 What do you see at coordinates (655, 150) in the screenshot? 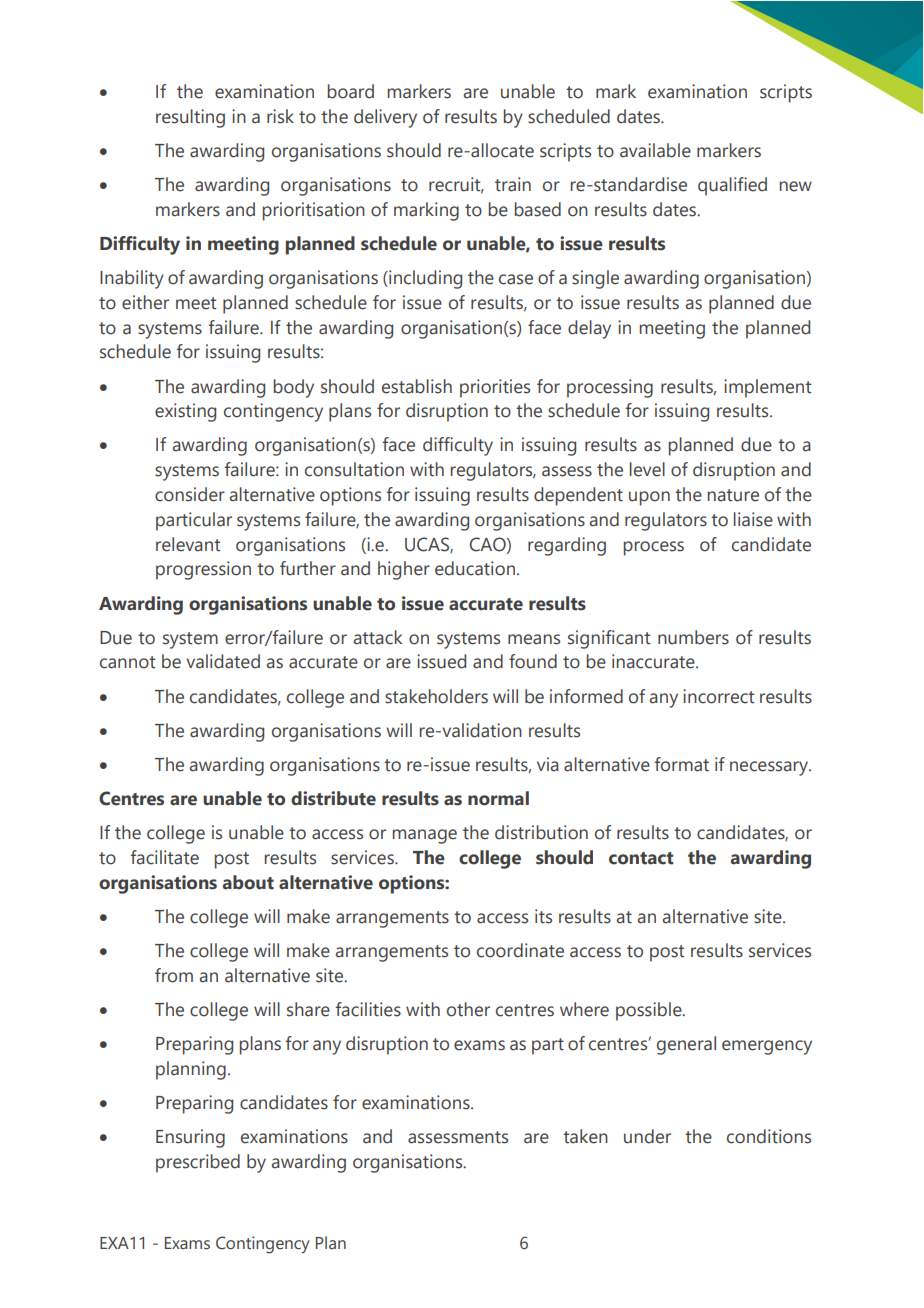
I see `available` at bounding box center [655, 150].
